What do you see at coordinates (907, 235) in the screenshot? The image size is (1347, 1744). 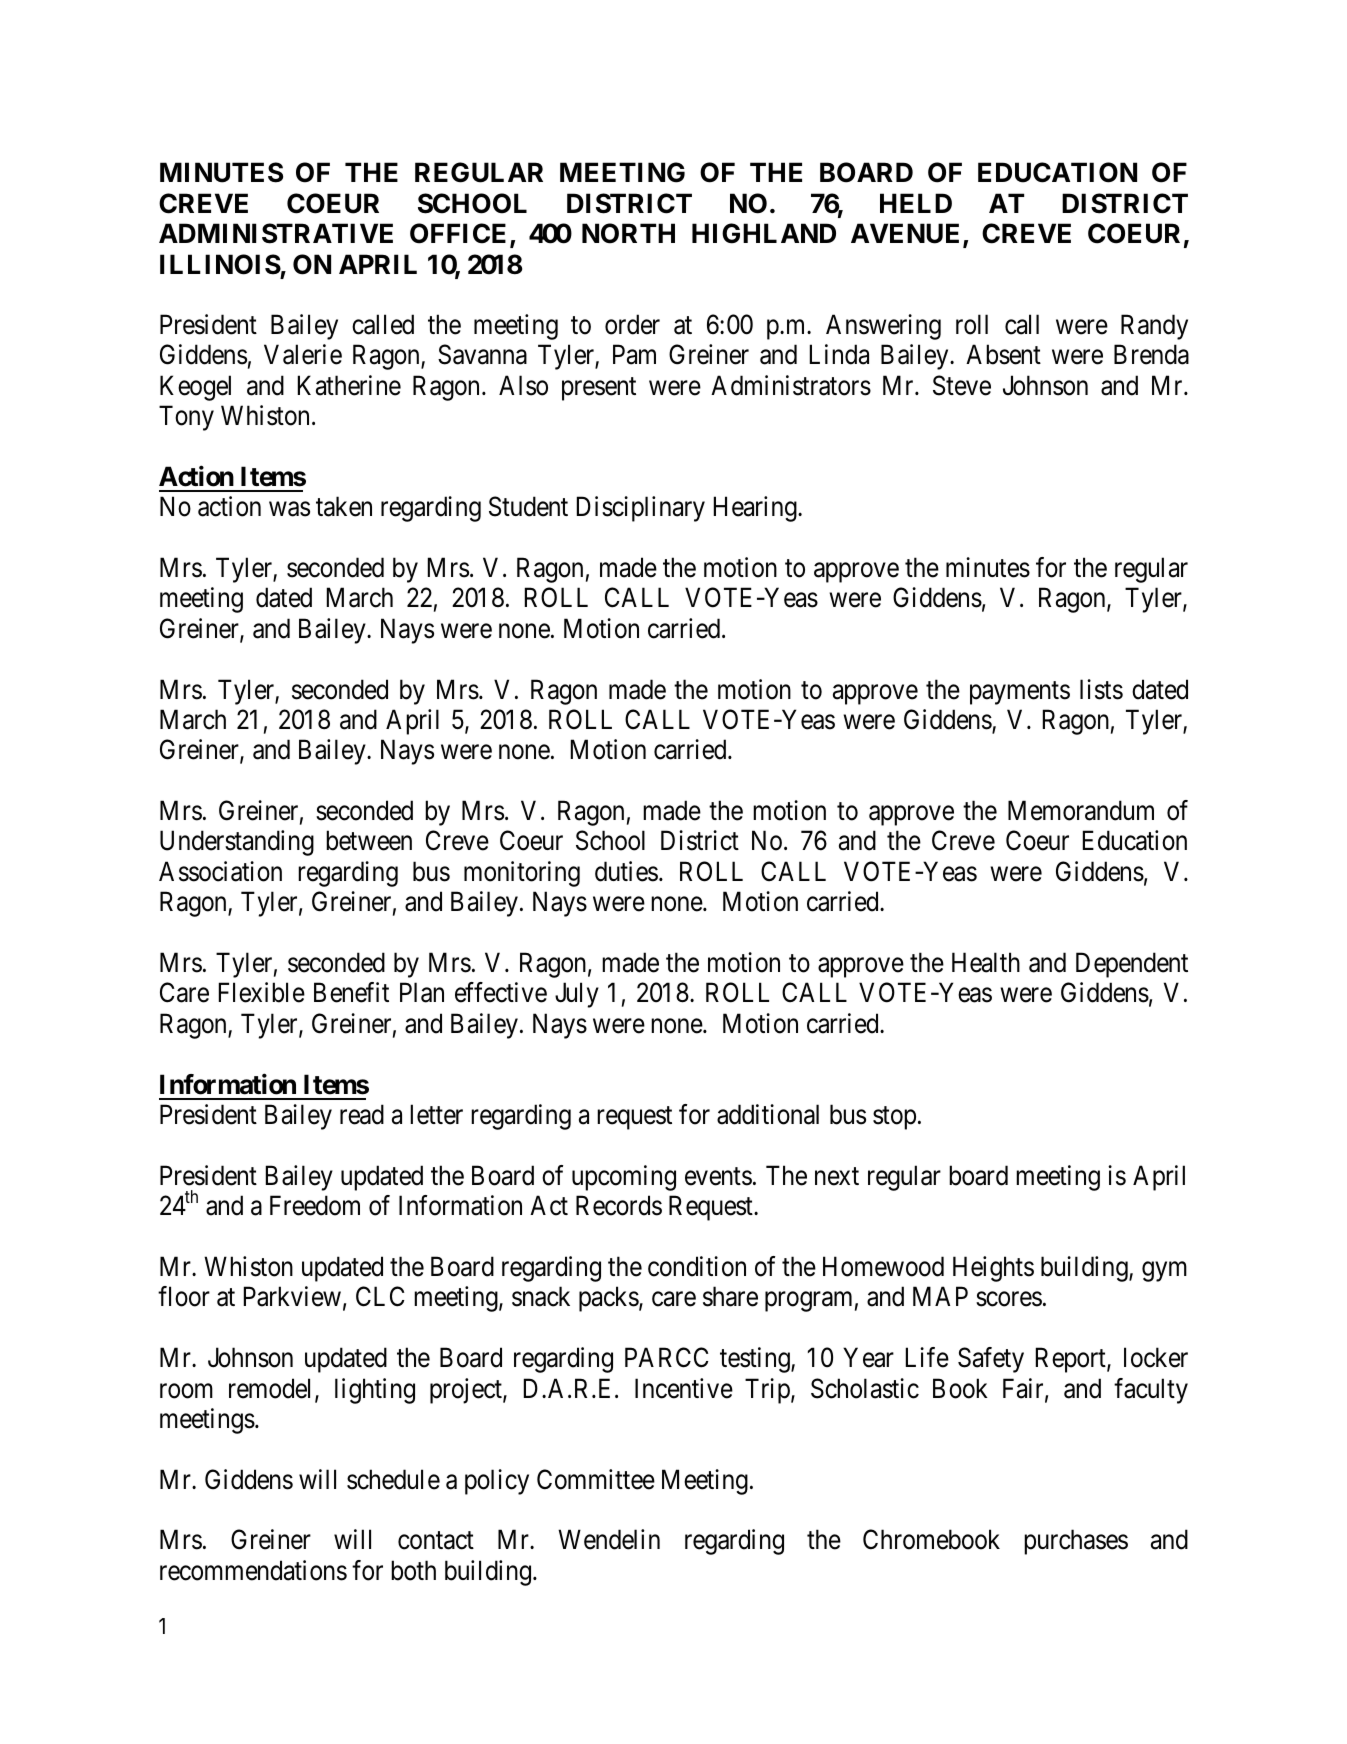 I see `AVENUE` at bounding box center [907, 235].
